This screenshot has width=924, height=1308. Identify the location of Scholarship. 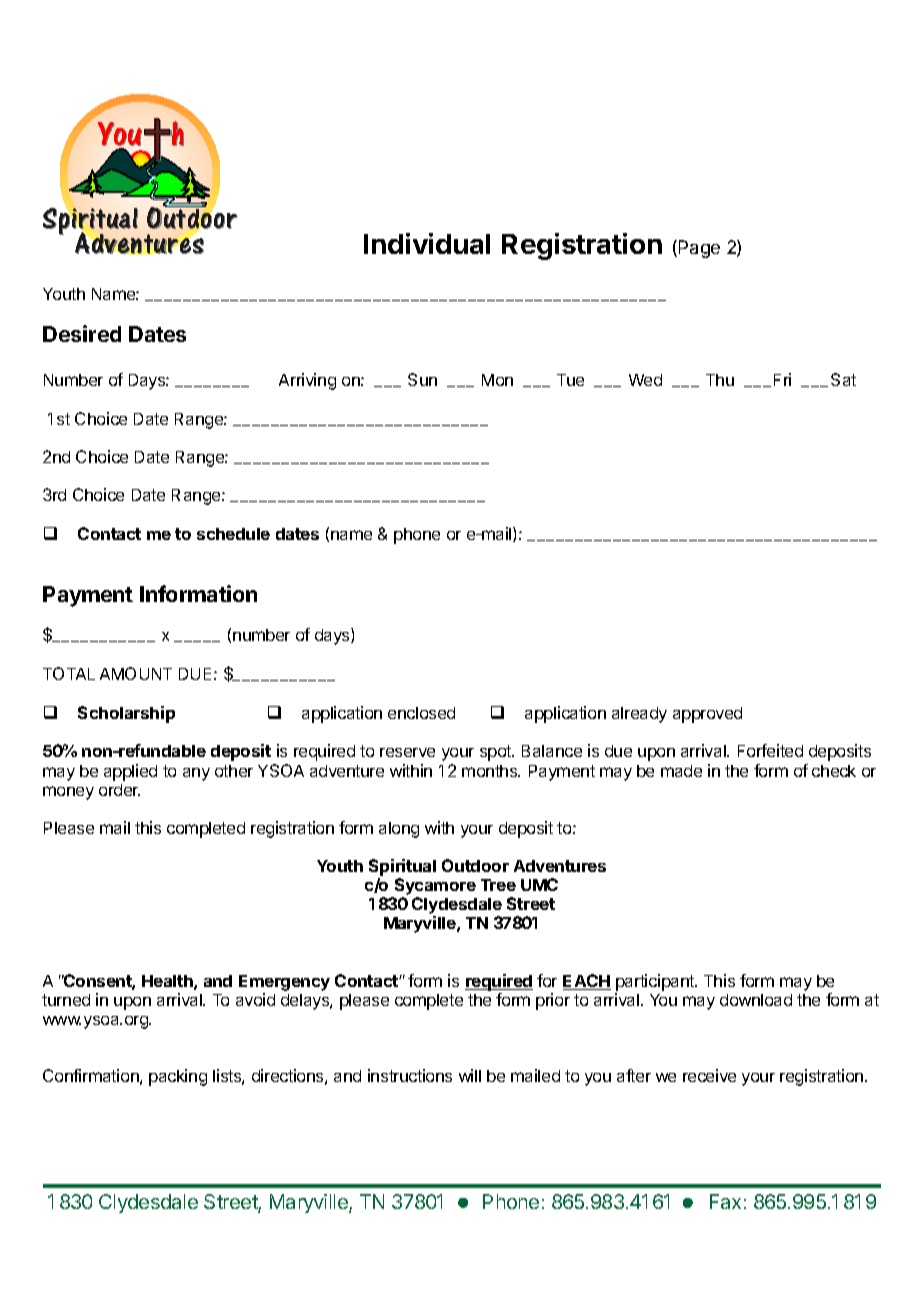
(126, 714).
